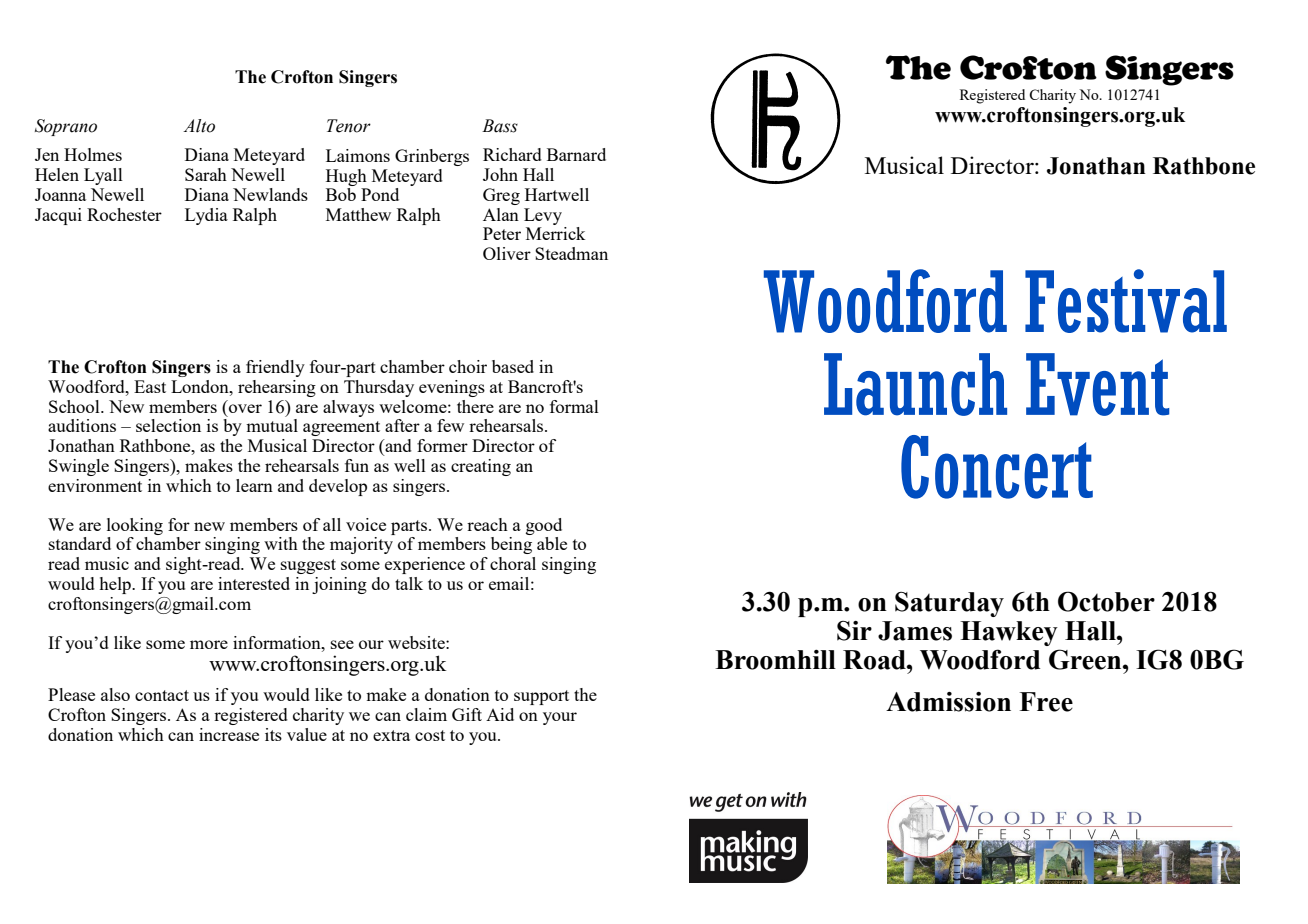 The width and height of the image is (1308, 924). I want to click on good, so click(544, 526).
